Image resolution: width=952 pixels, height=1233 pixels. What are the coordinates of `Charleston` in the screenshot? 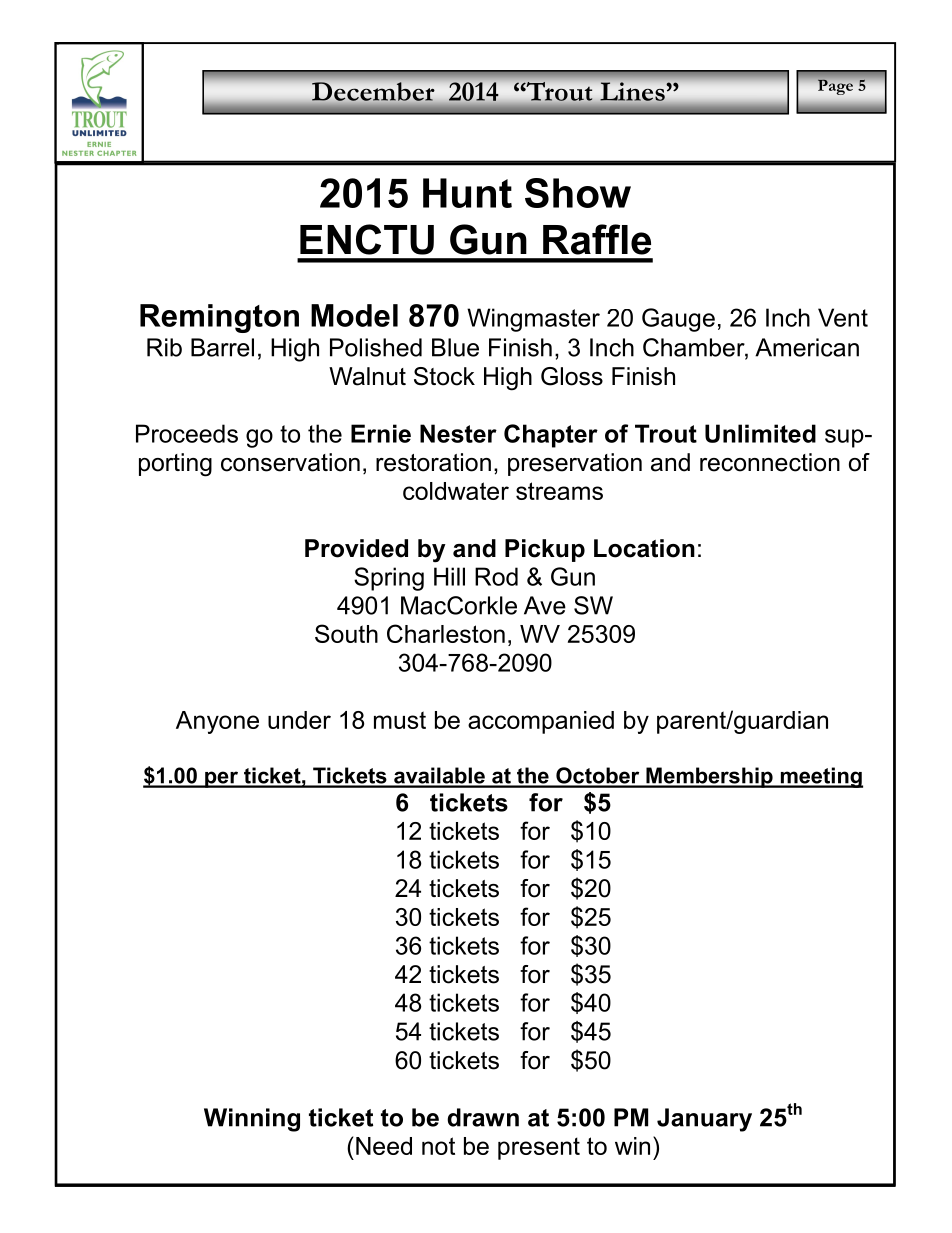 It's located at (446, 633).
